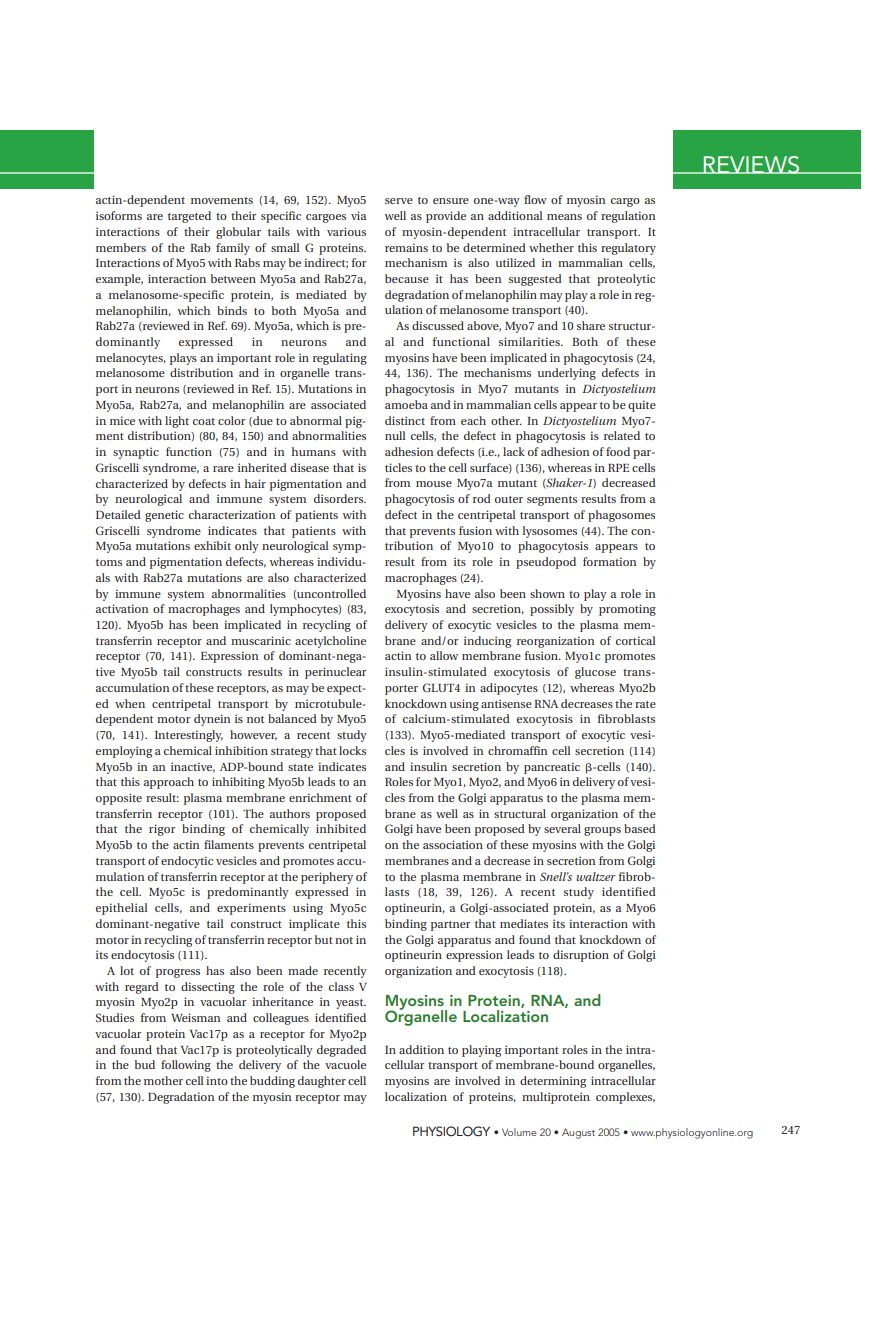 This page has height=1321, width=896. What do you see at coordinates (434, 484) in the page?
I see `mouse` at bounding box center [434, 484].
